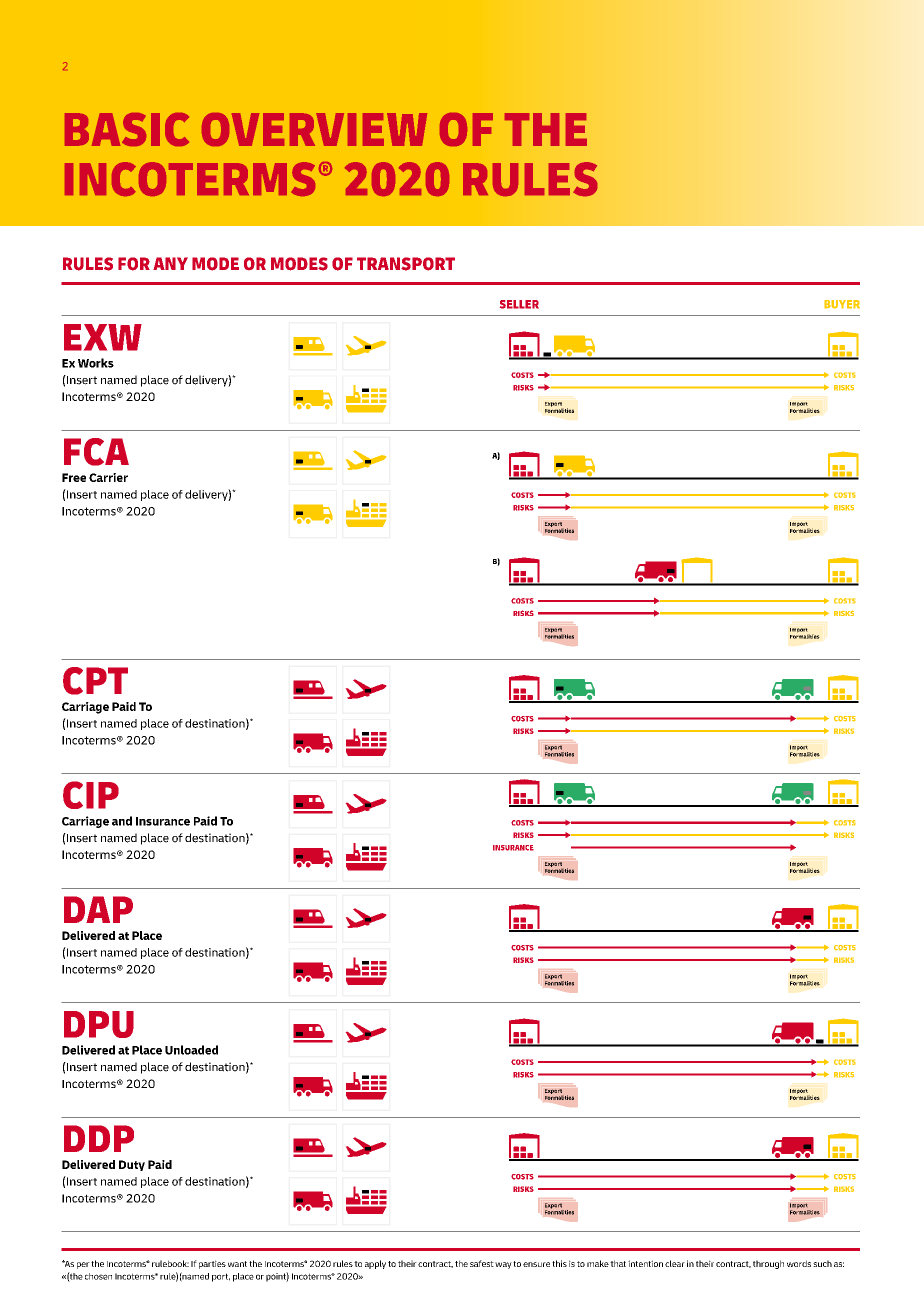 The height and width of the screenshot is (1308, 924). I want to click on ANY, so click(170, 263).
